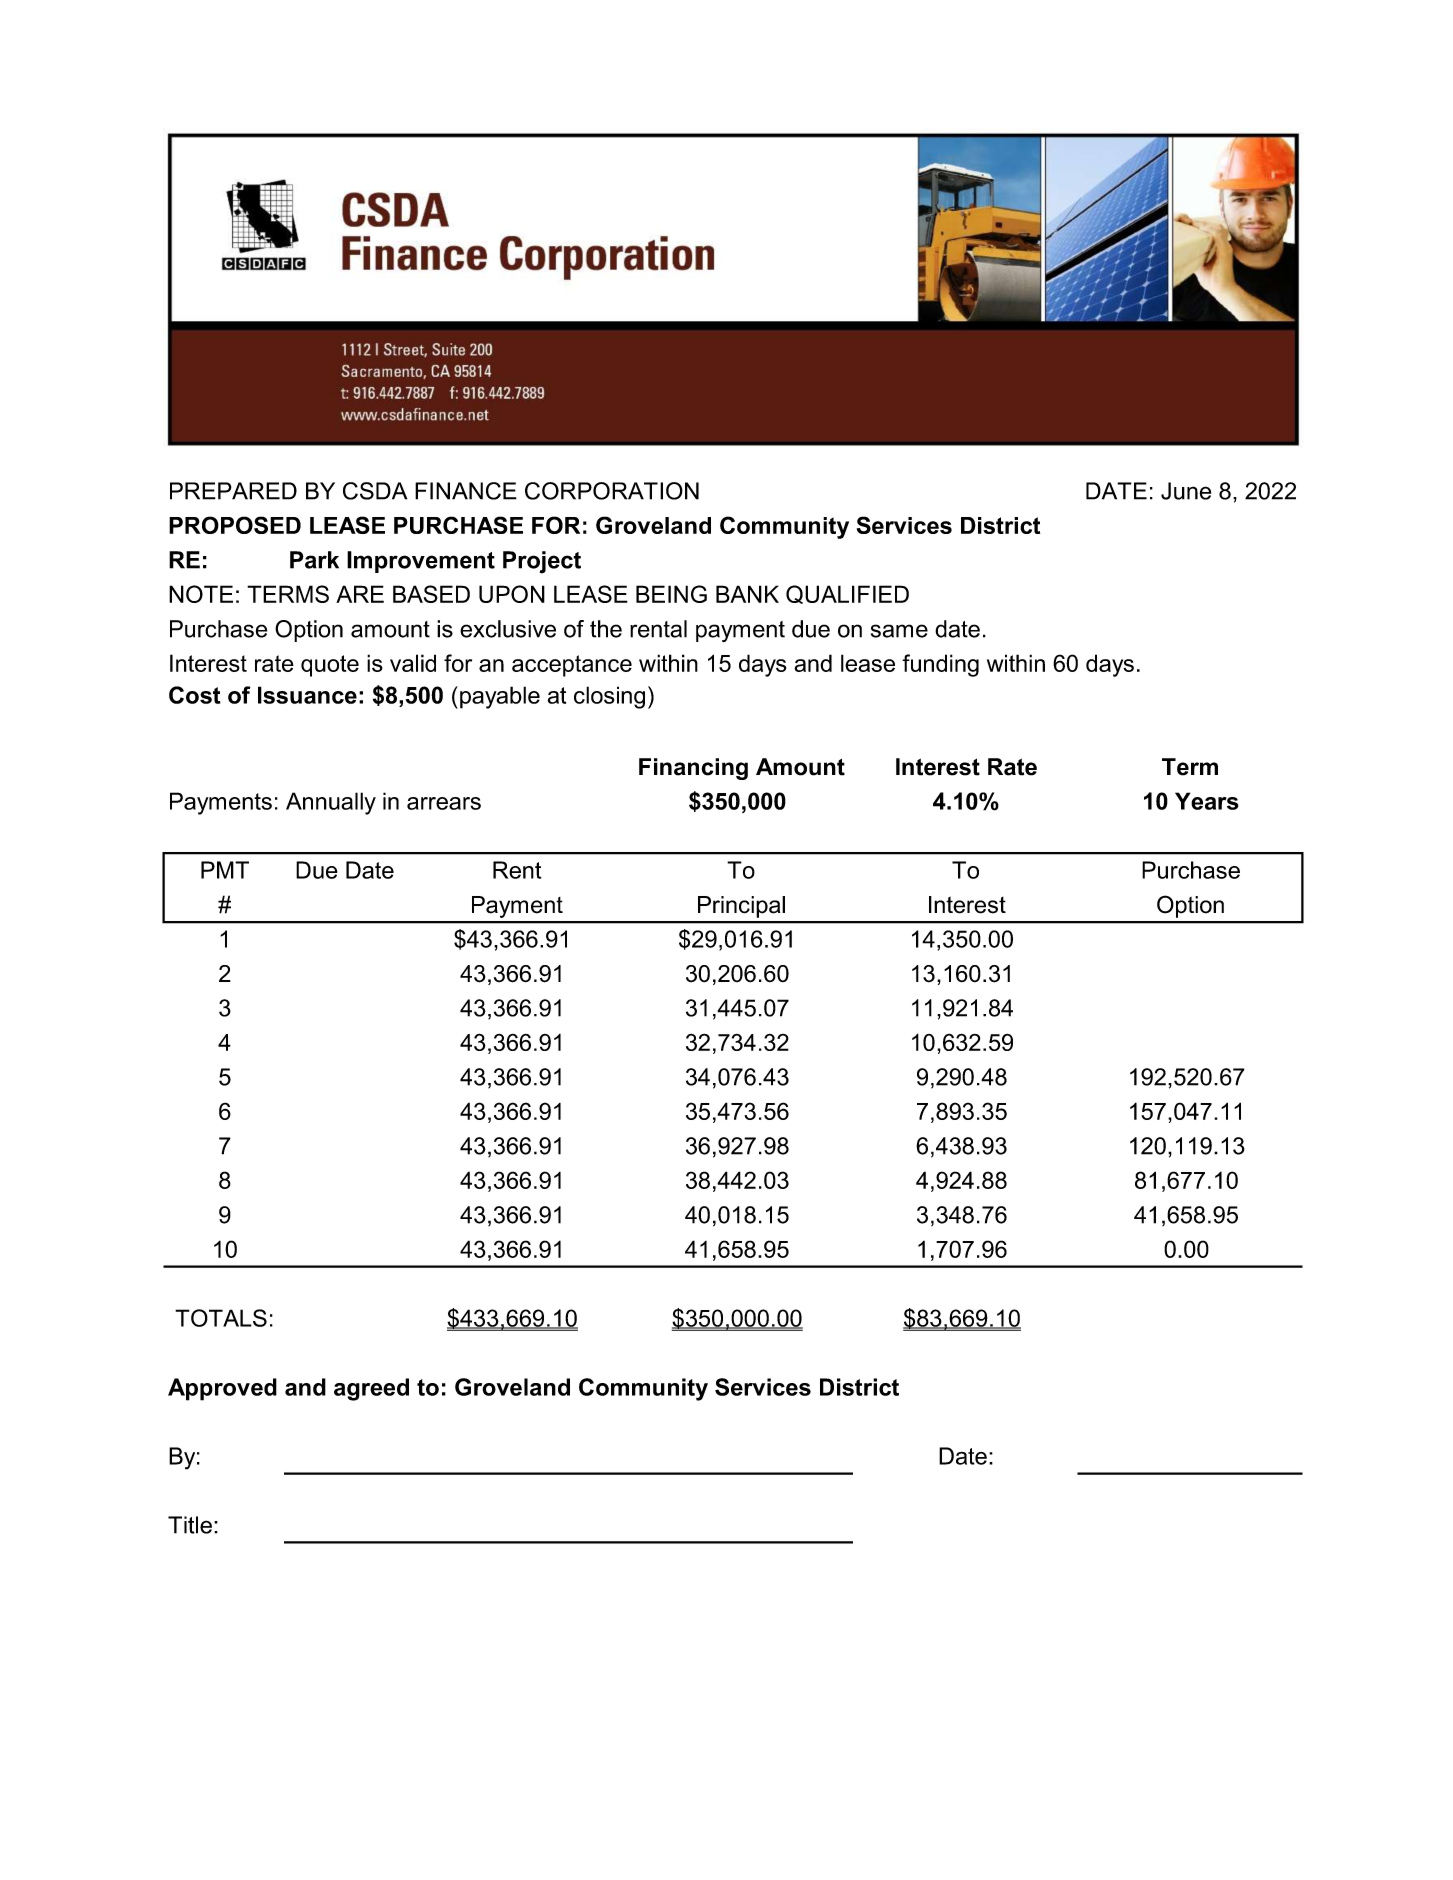 The width and height of the page is (1453, 1880). I want to click on CORPORATION, so click(612, 491).
